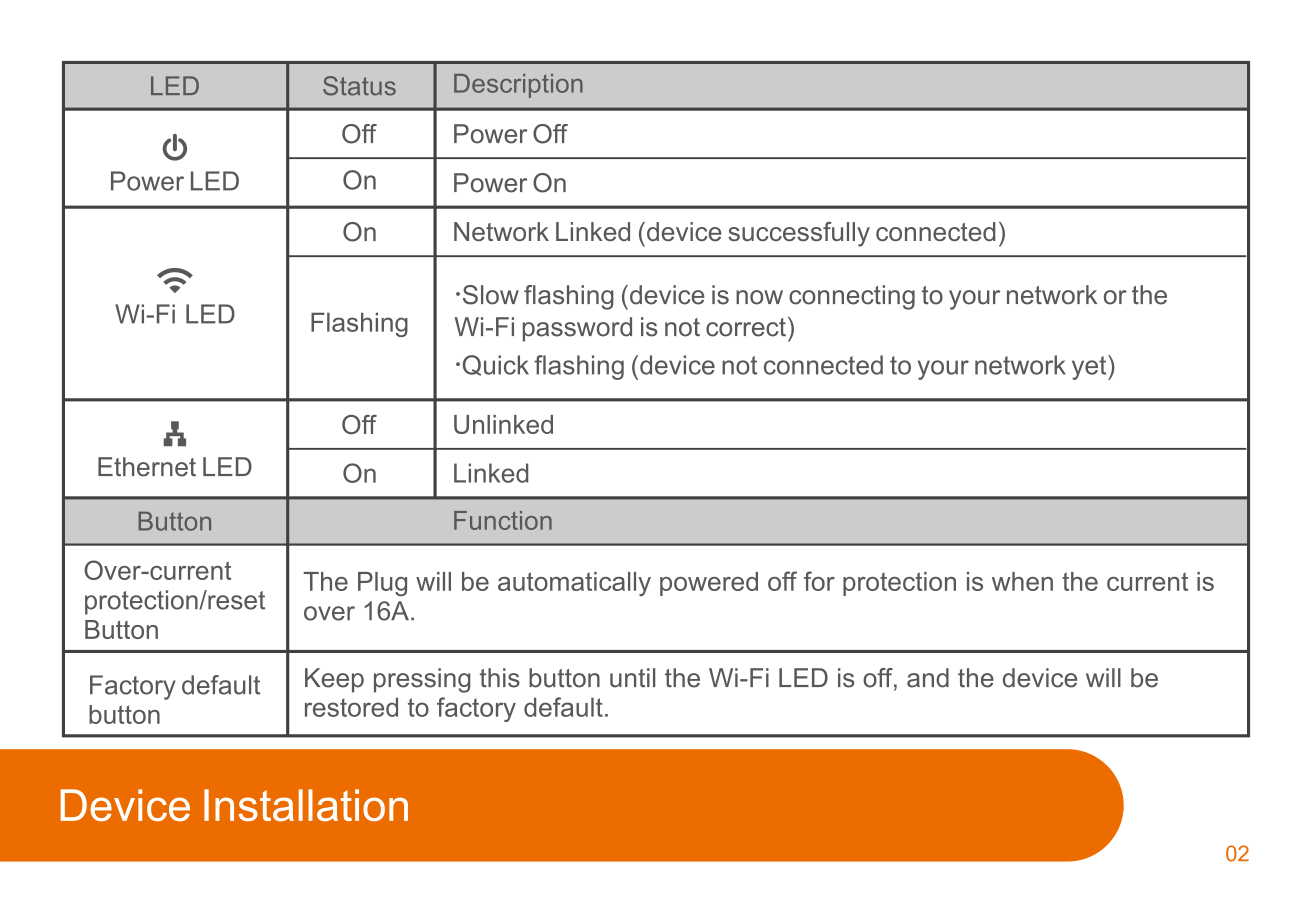 The image size is (1311, 924). What do you see at coordinates (1090, 367) in the screenshot?
I see `yet` at bounding box center [1090, 367].
